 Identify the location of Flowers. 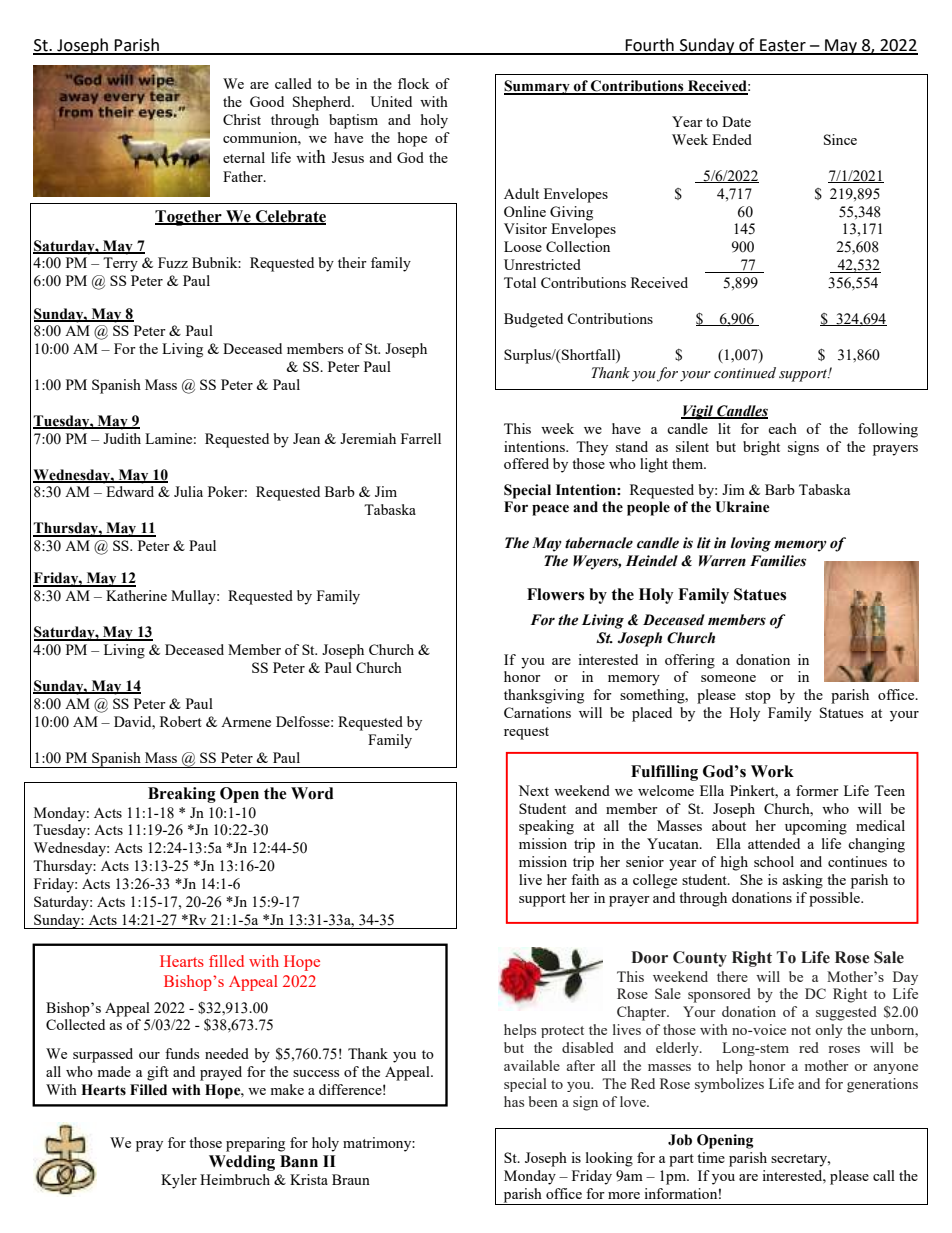
(555, 594).
